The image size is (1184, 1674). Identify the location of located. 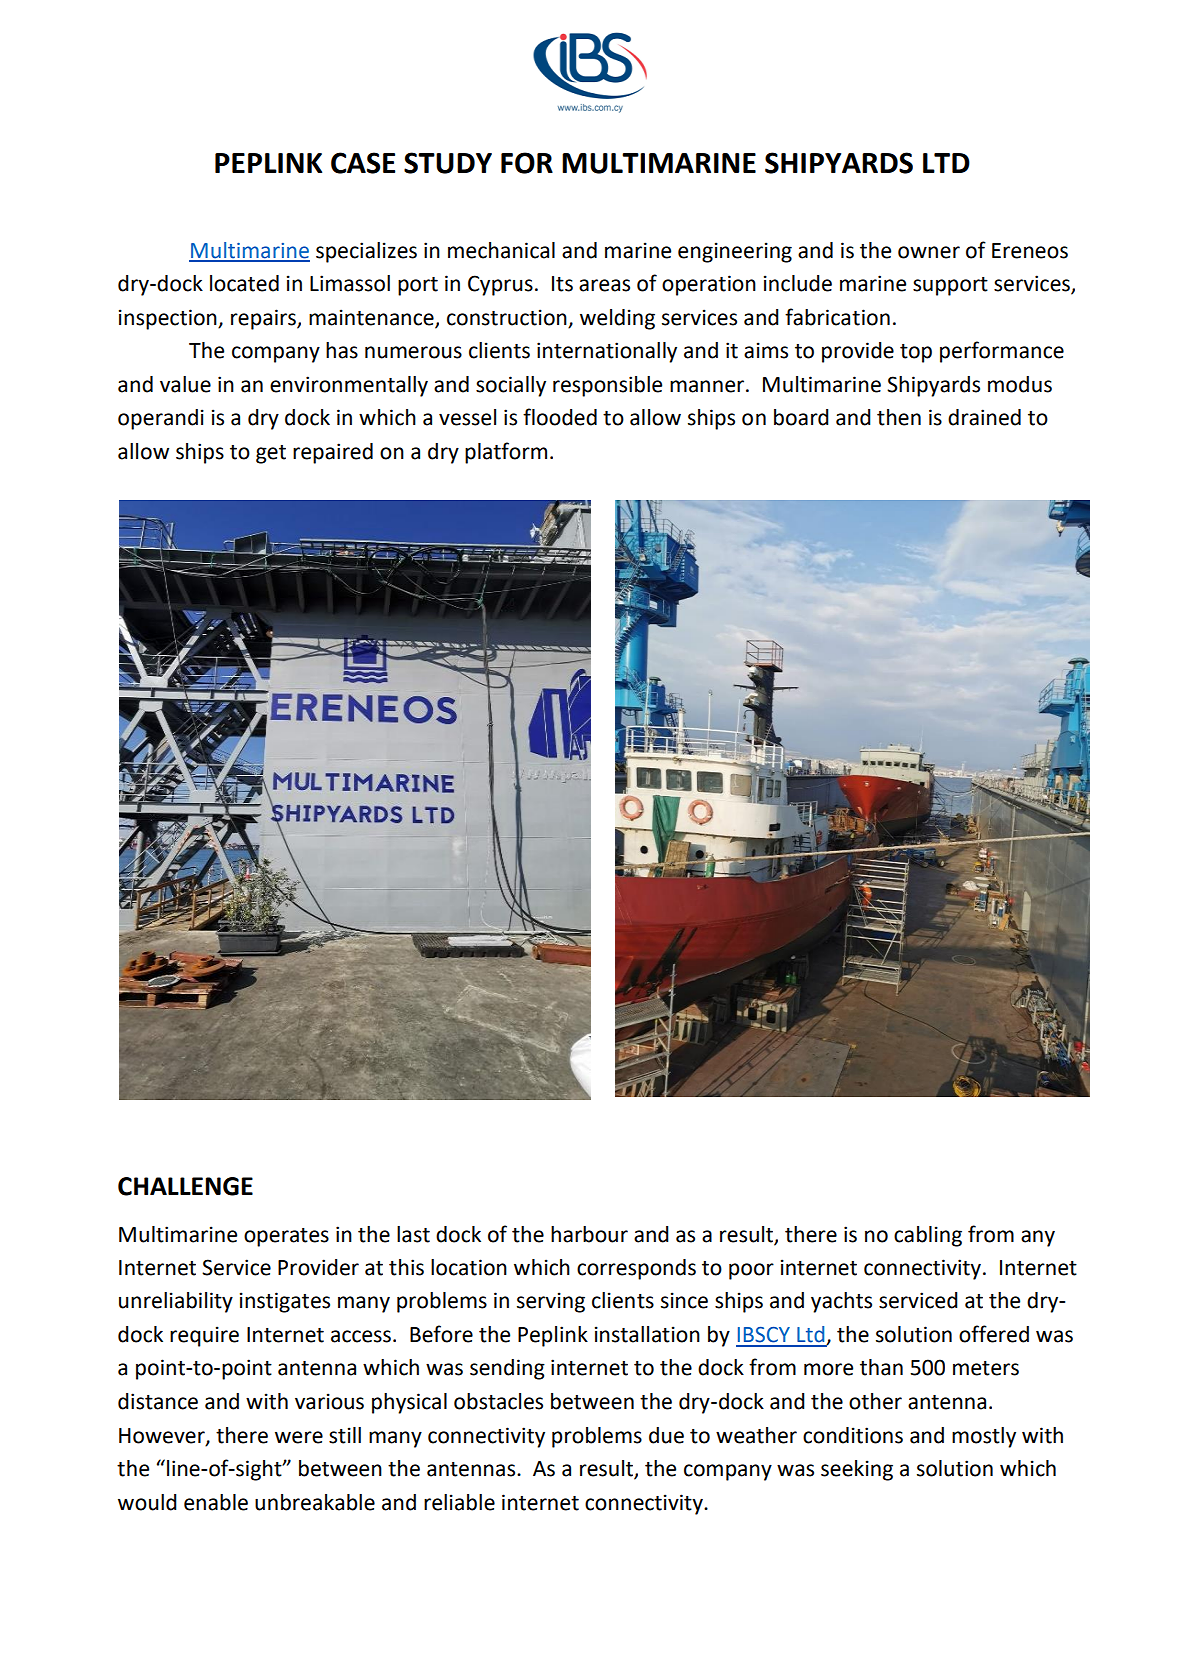
(244, 283).
